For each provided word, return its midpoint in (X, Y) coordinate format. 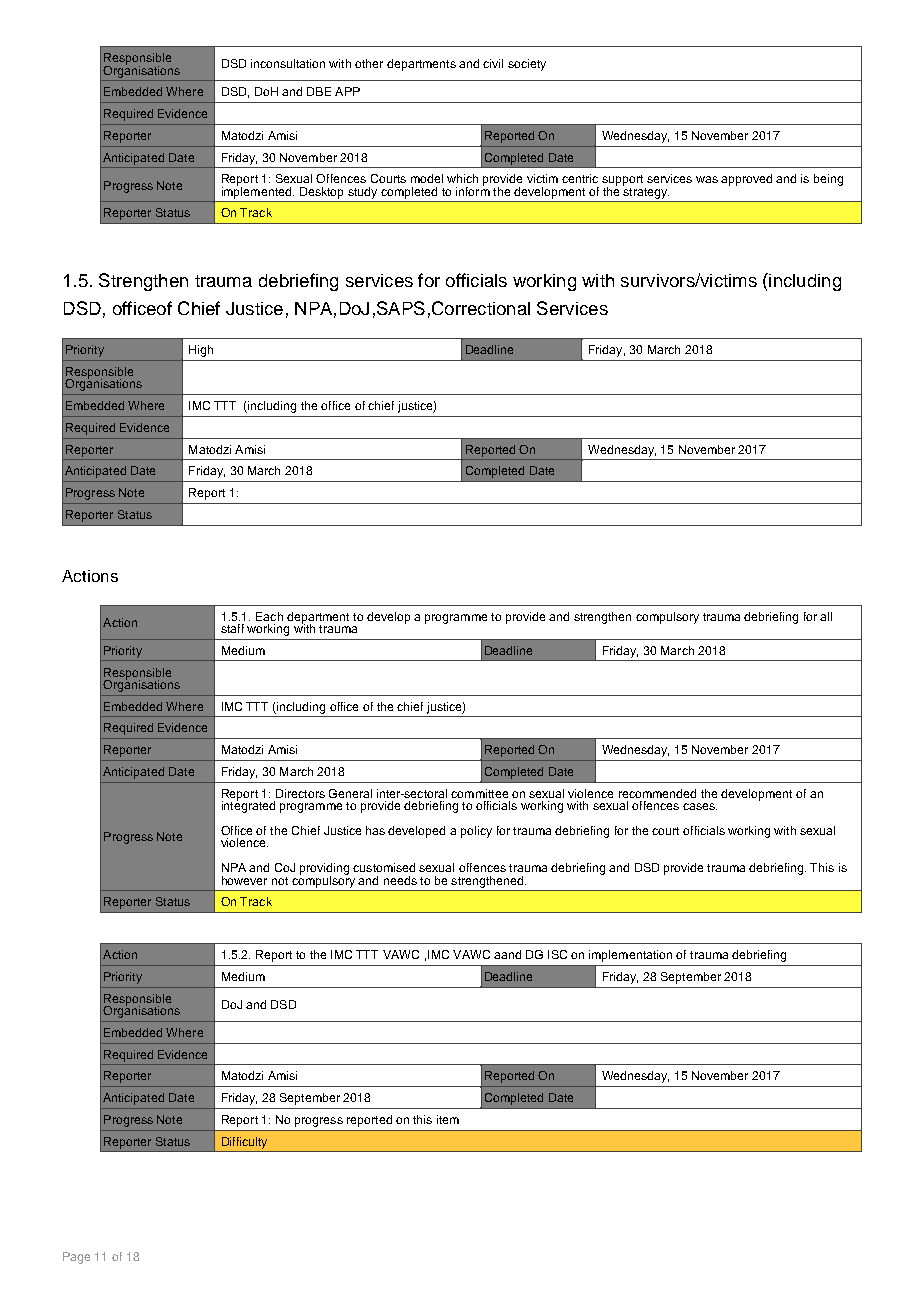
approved (746, 180)
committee (479, 793)
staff (232, 628)
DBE (319, 91)
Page (76, 1258)
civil (493, 63)
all (826, 616)
